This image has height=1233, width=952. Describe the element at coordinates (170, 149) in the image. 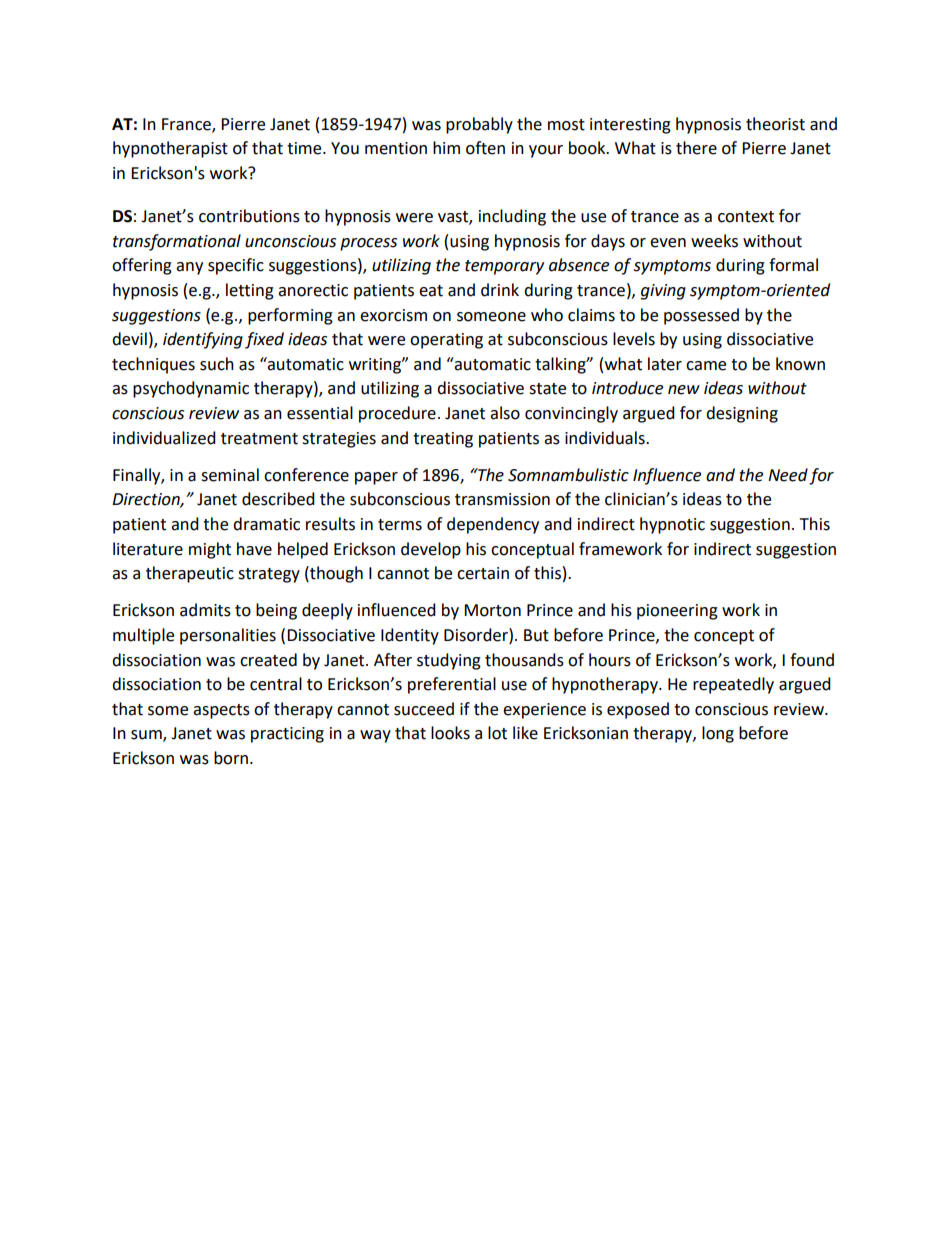

I see `hypnotherapist` at that location.
